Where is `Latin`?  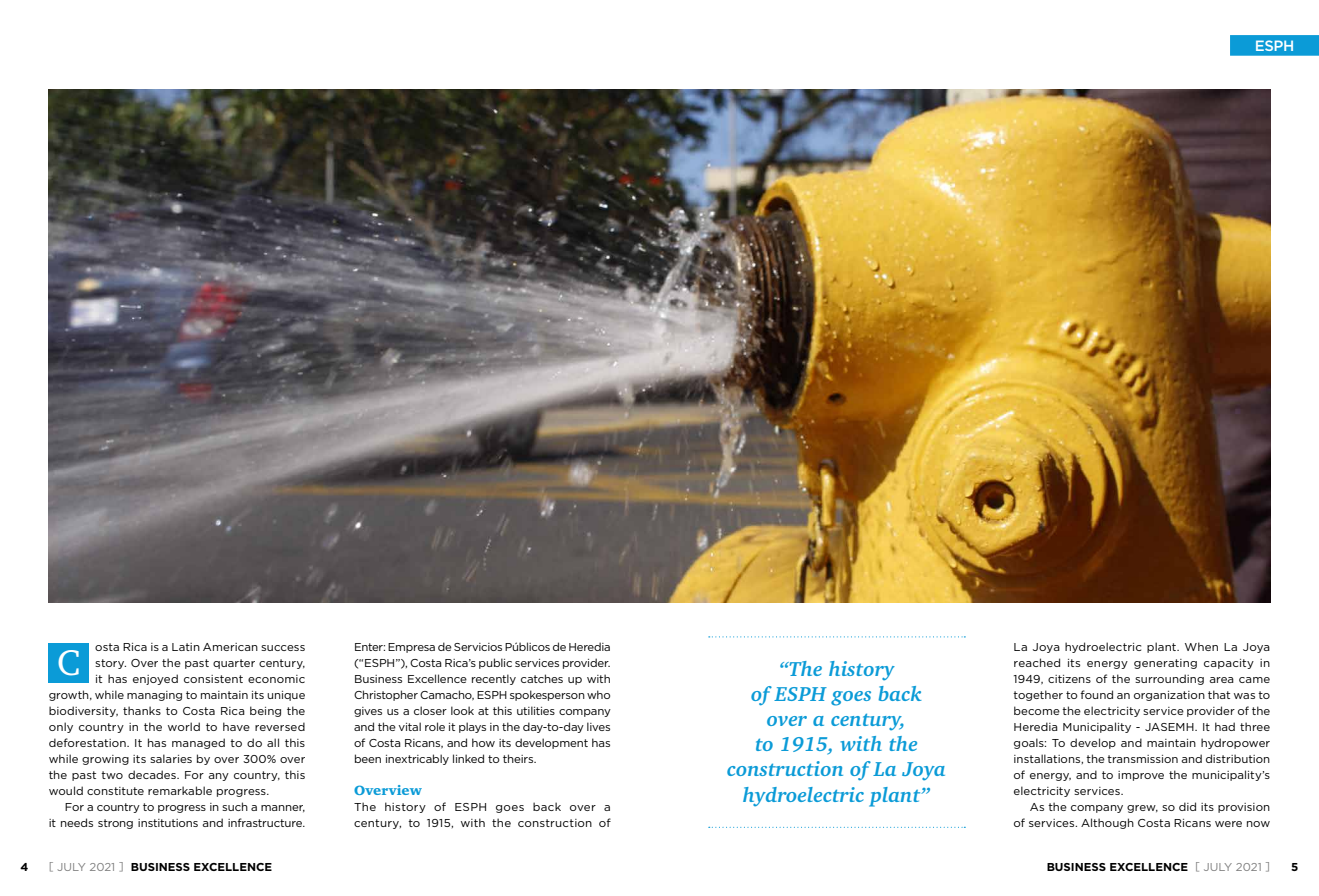
Latin is located at coordinates (186, 647).
